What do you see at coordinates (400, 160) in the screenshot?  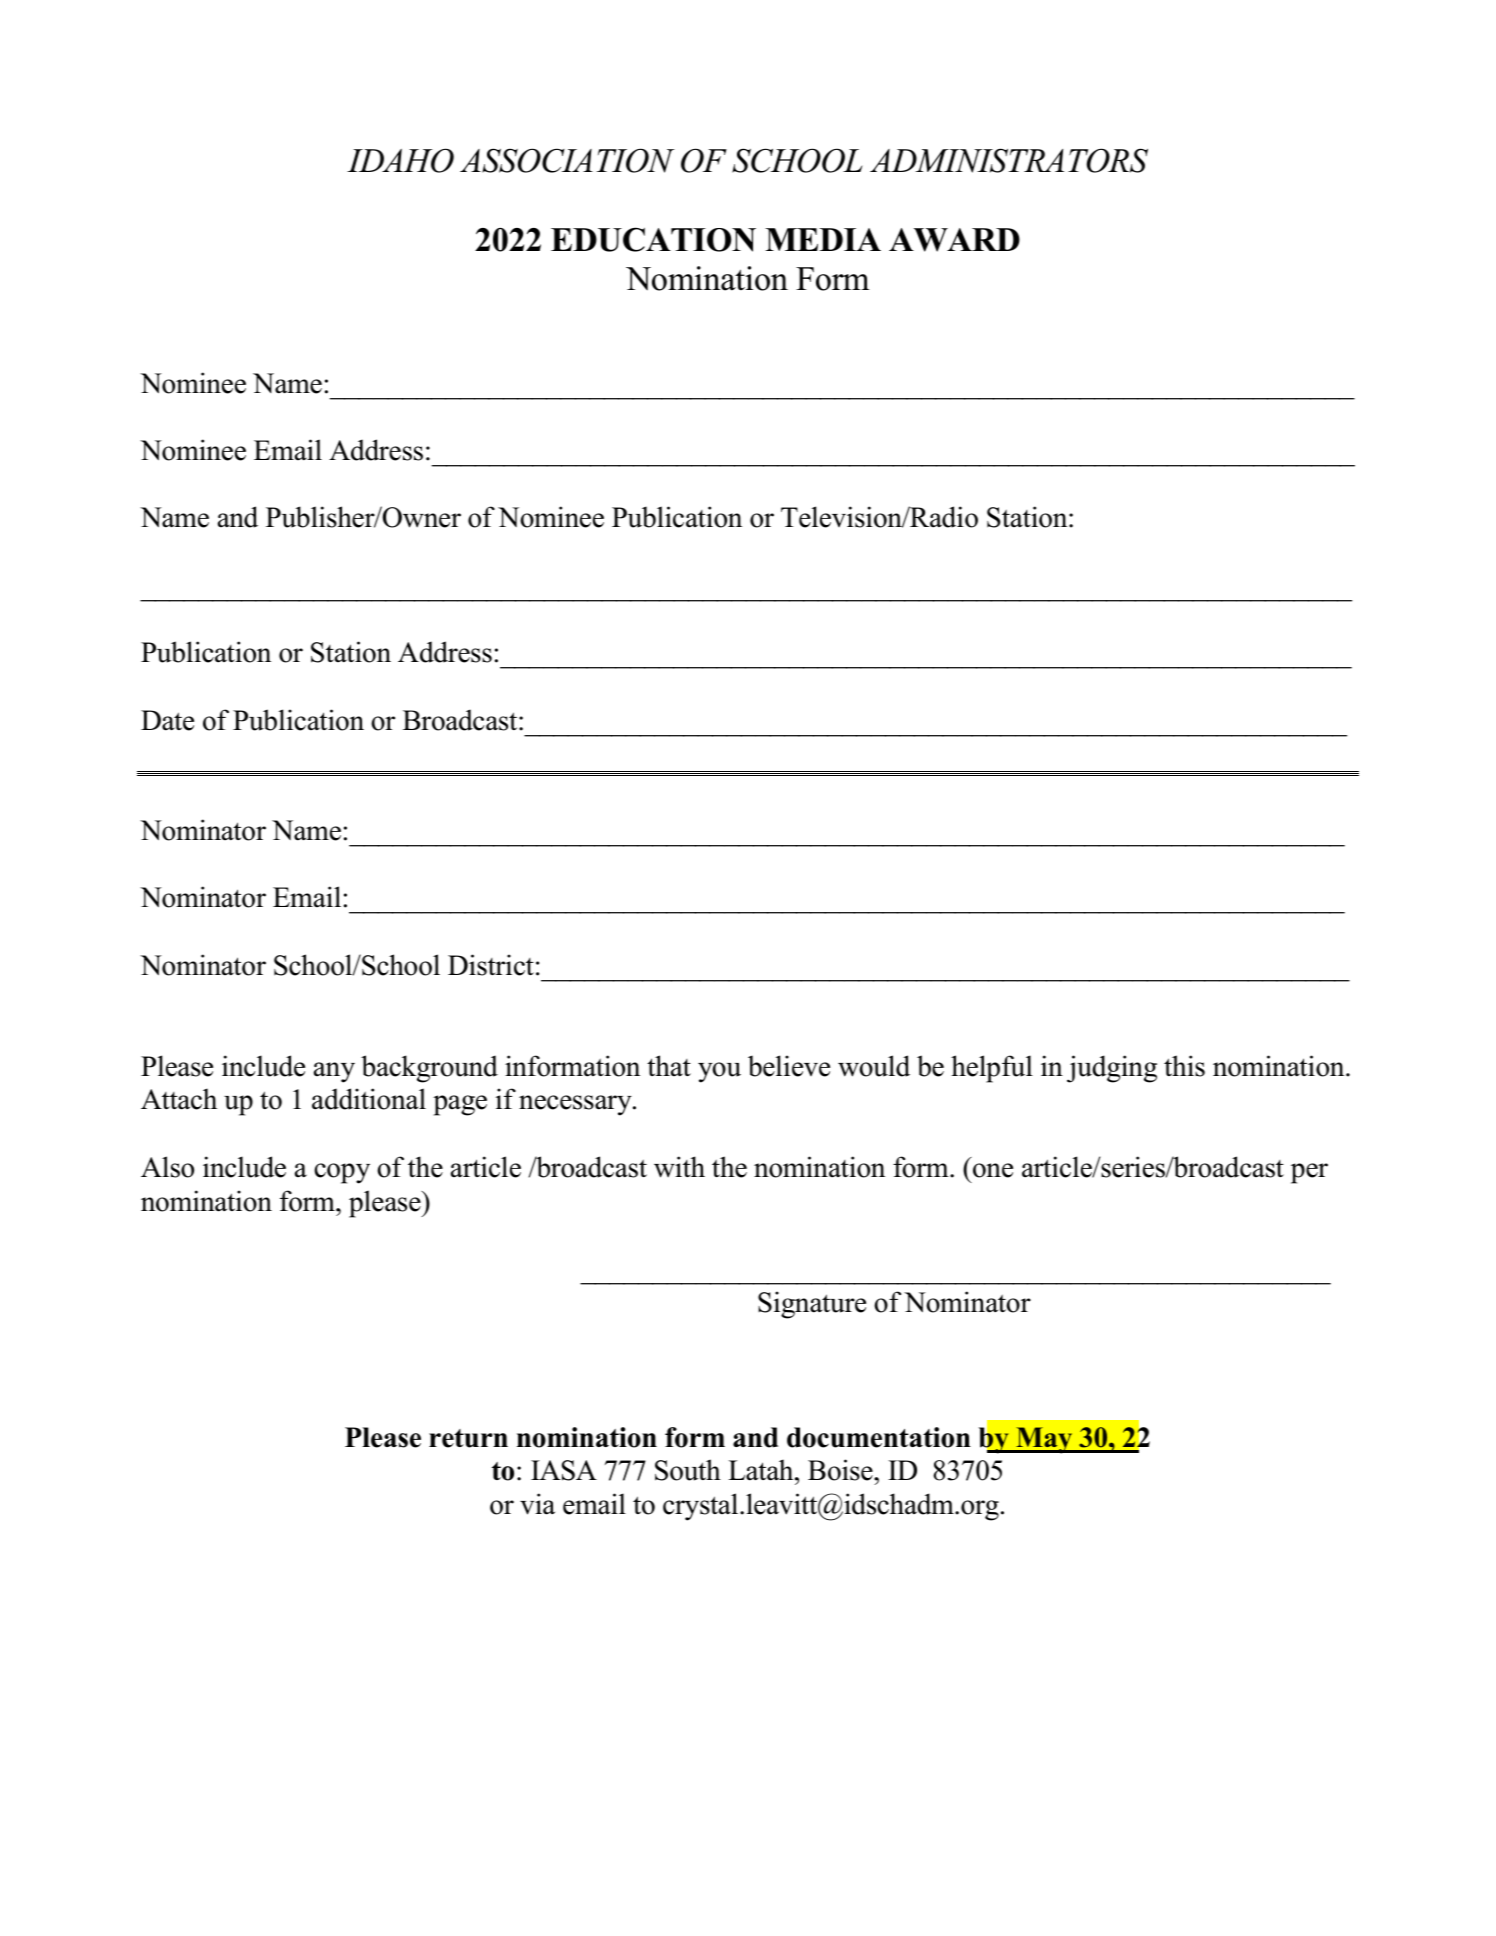 I see `IDAHO` at bounding box center [400, 160].
